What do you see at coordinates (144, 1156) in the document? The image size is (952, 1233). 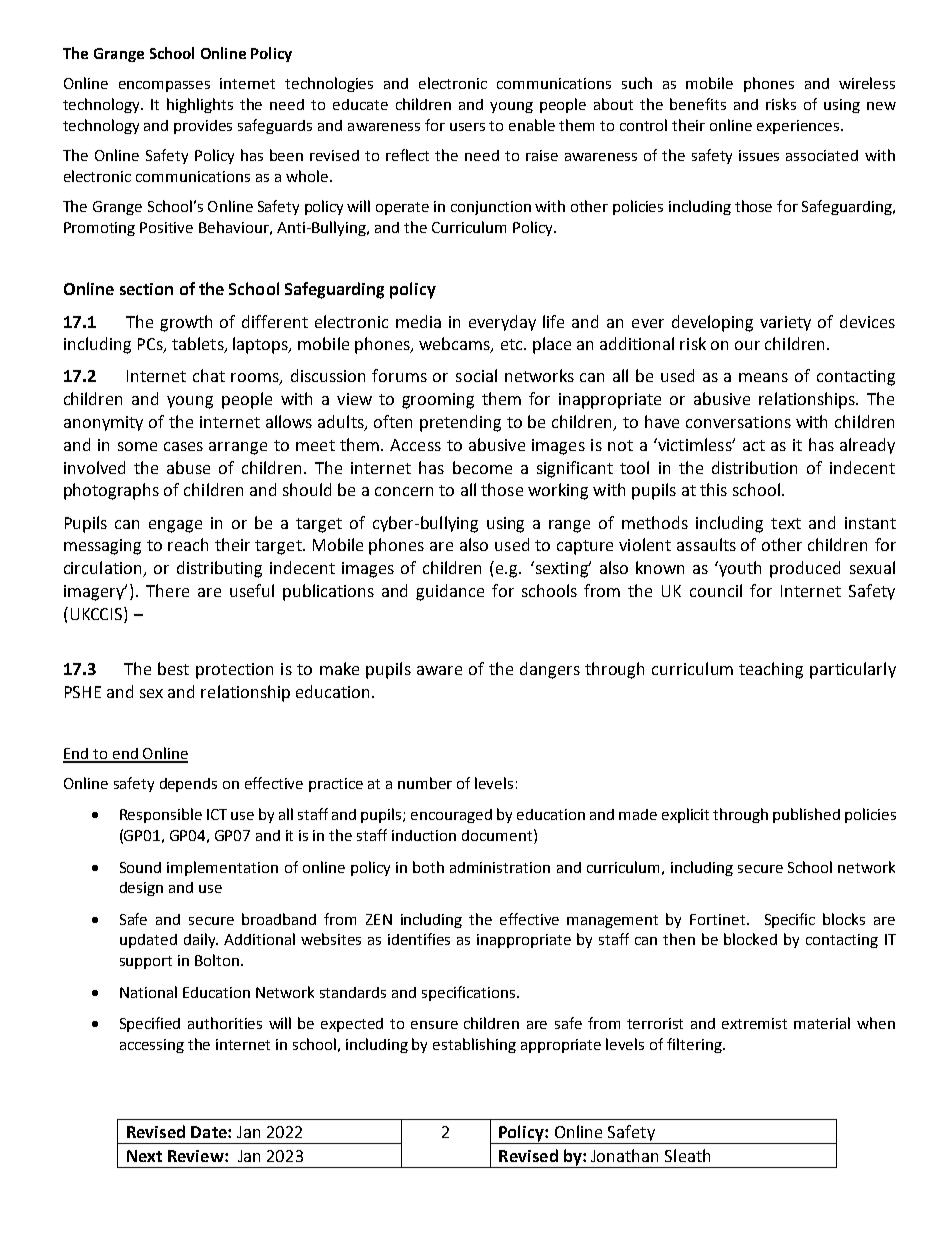 I see `Next` at bounding box center [144, 1156].
